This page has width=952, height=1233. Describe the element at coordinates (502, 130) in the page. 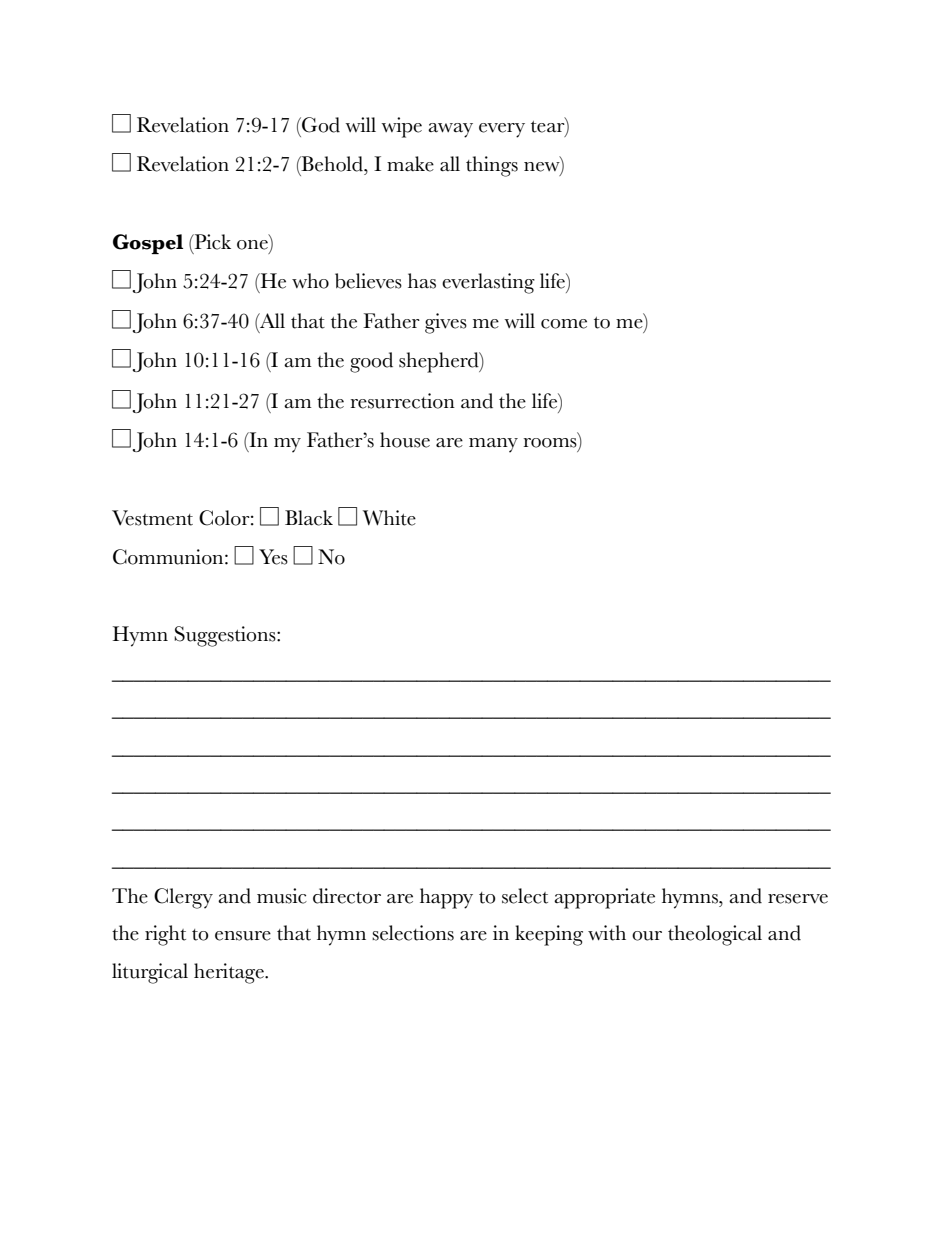

I see `every` at that location.
